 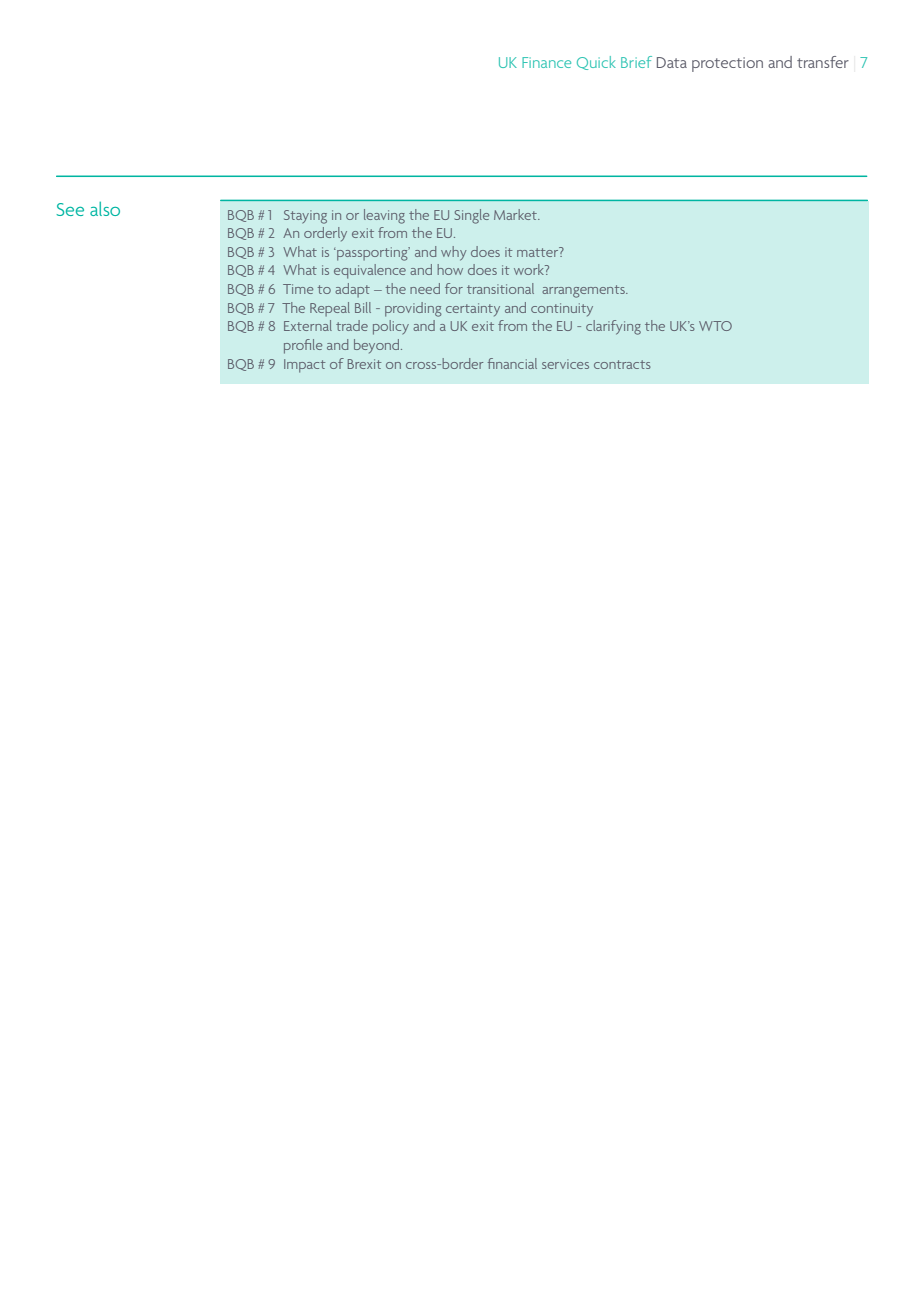 I want to click on Finance, so click(x=546, y=62).
